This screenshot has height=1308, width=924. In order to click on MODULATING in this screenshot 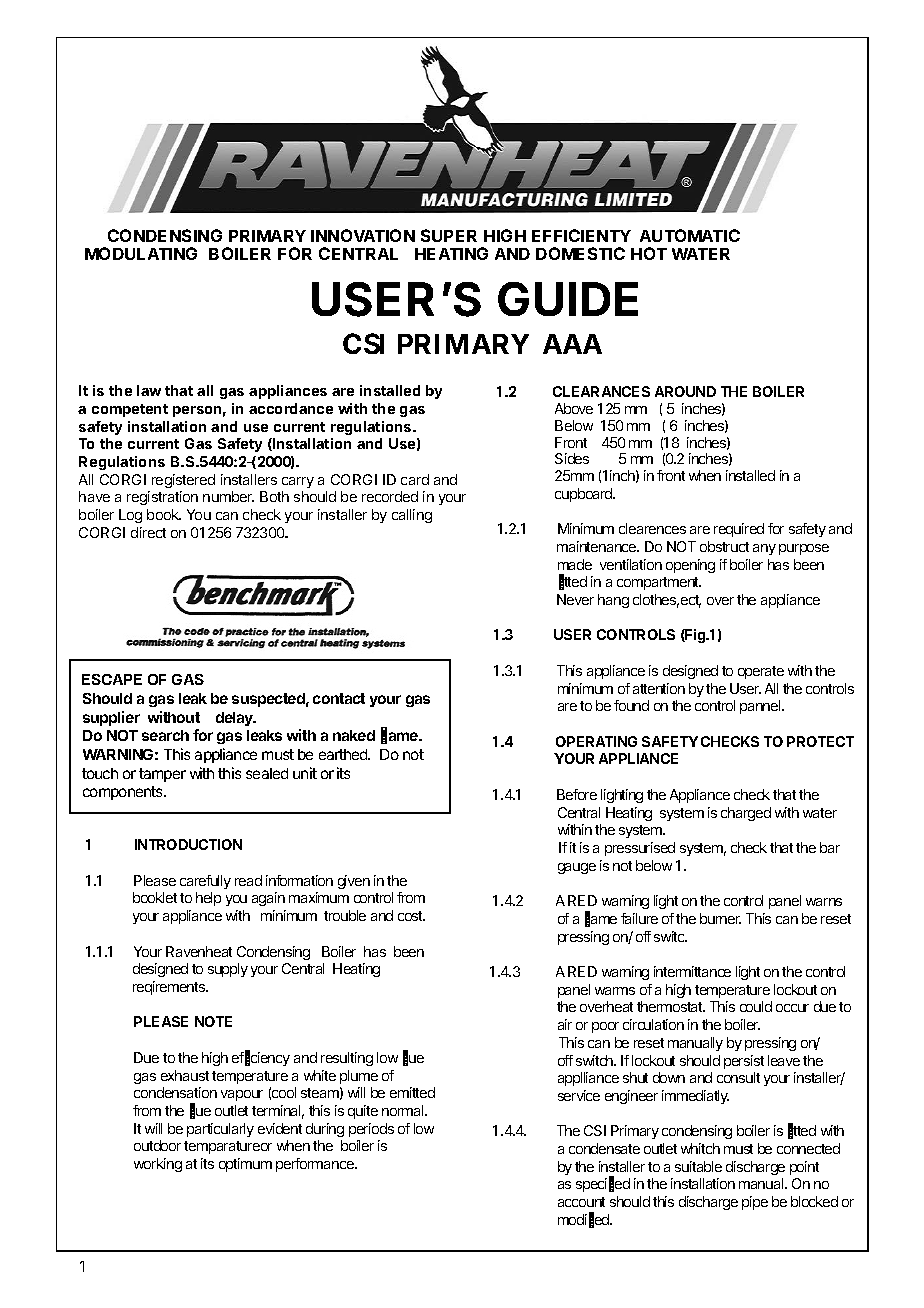, I will do `click(141, 253)`.
